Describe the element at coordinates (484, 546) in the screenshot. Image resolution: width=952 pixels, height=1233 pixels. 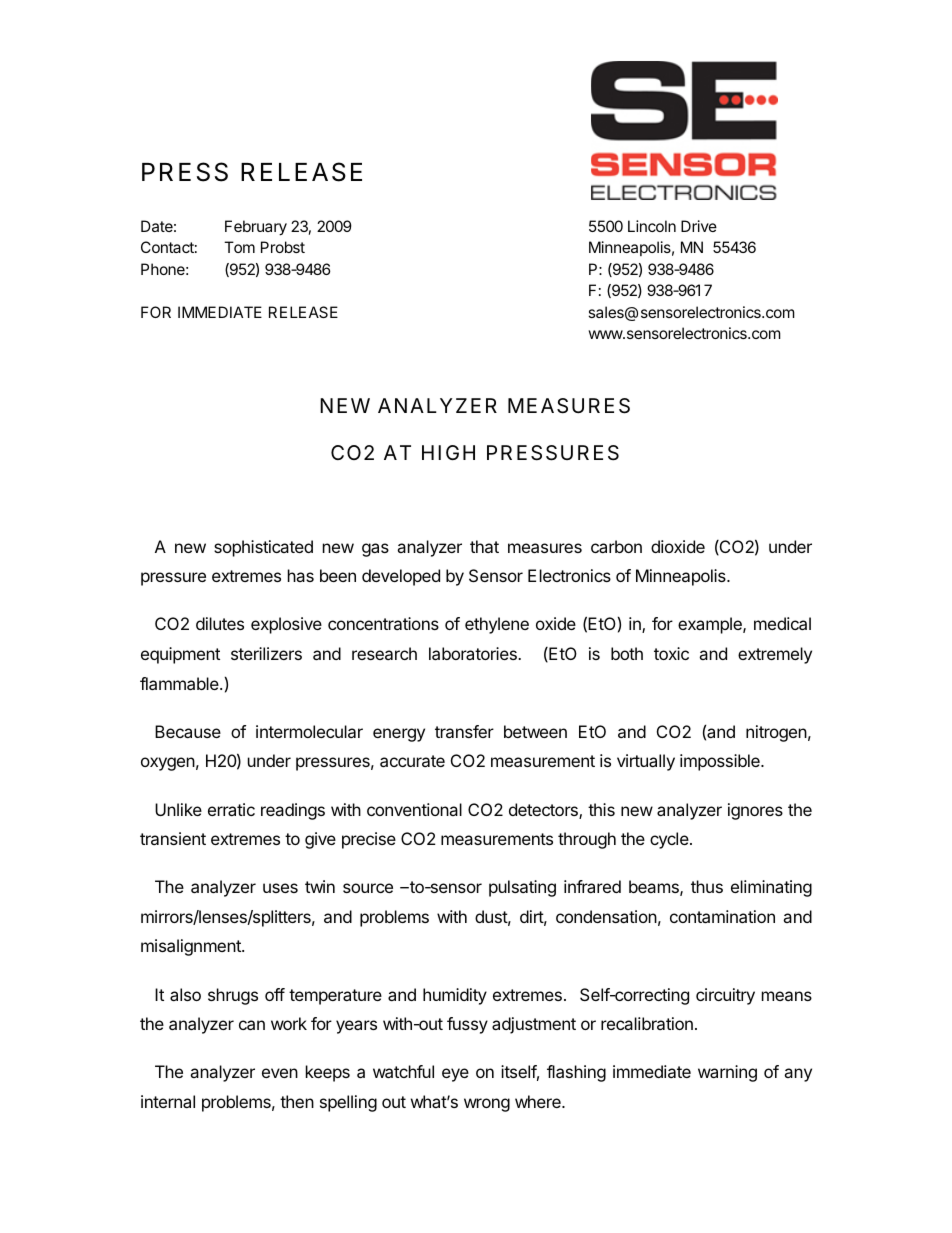
I see `that` at that location.
